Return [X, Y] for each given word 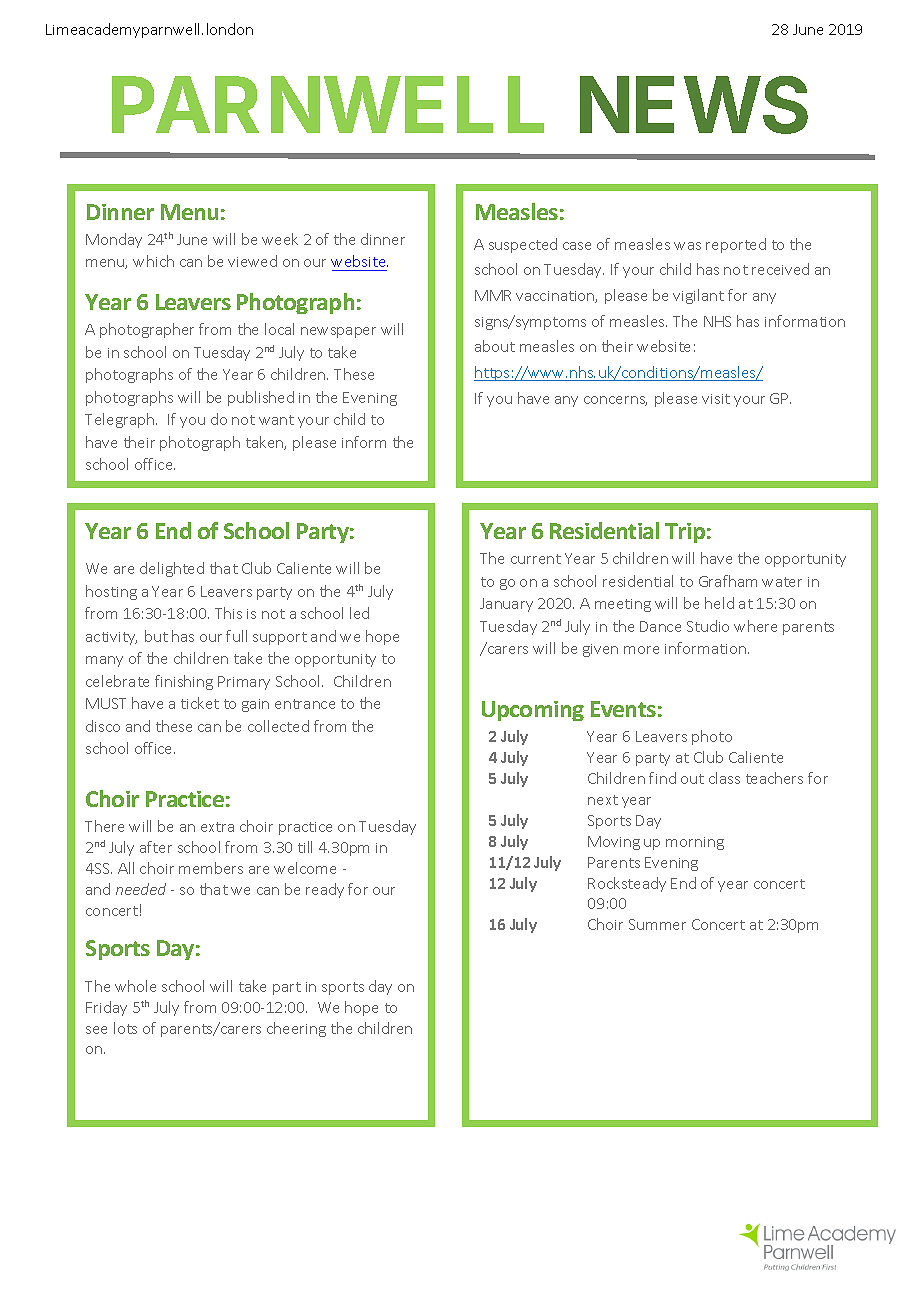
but [156, 636]
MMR [493, 295]
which [153, 261]
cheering [296, 1029]
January [506, 605]
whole [135, 986]
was [687, 246]
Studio [708, 626]
